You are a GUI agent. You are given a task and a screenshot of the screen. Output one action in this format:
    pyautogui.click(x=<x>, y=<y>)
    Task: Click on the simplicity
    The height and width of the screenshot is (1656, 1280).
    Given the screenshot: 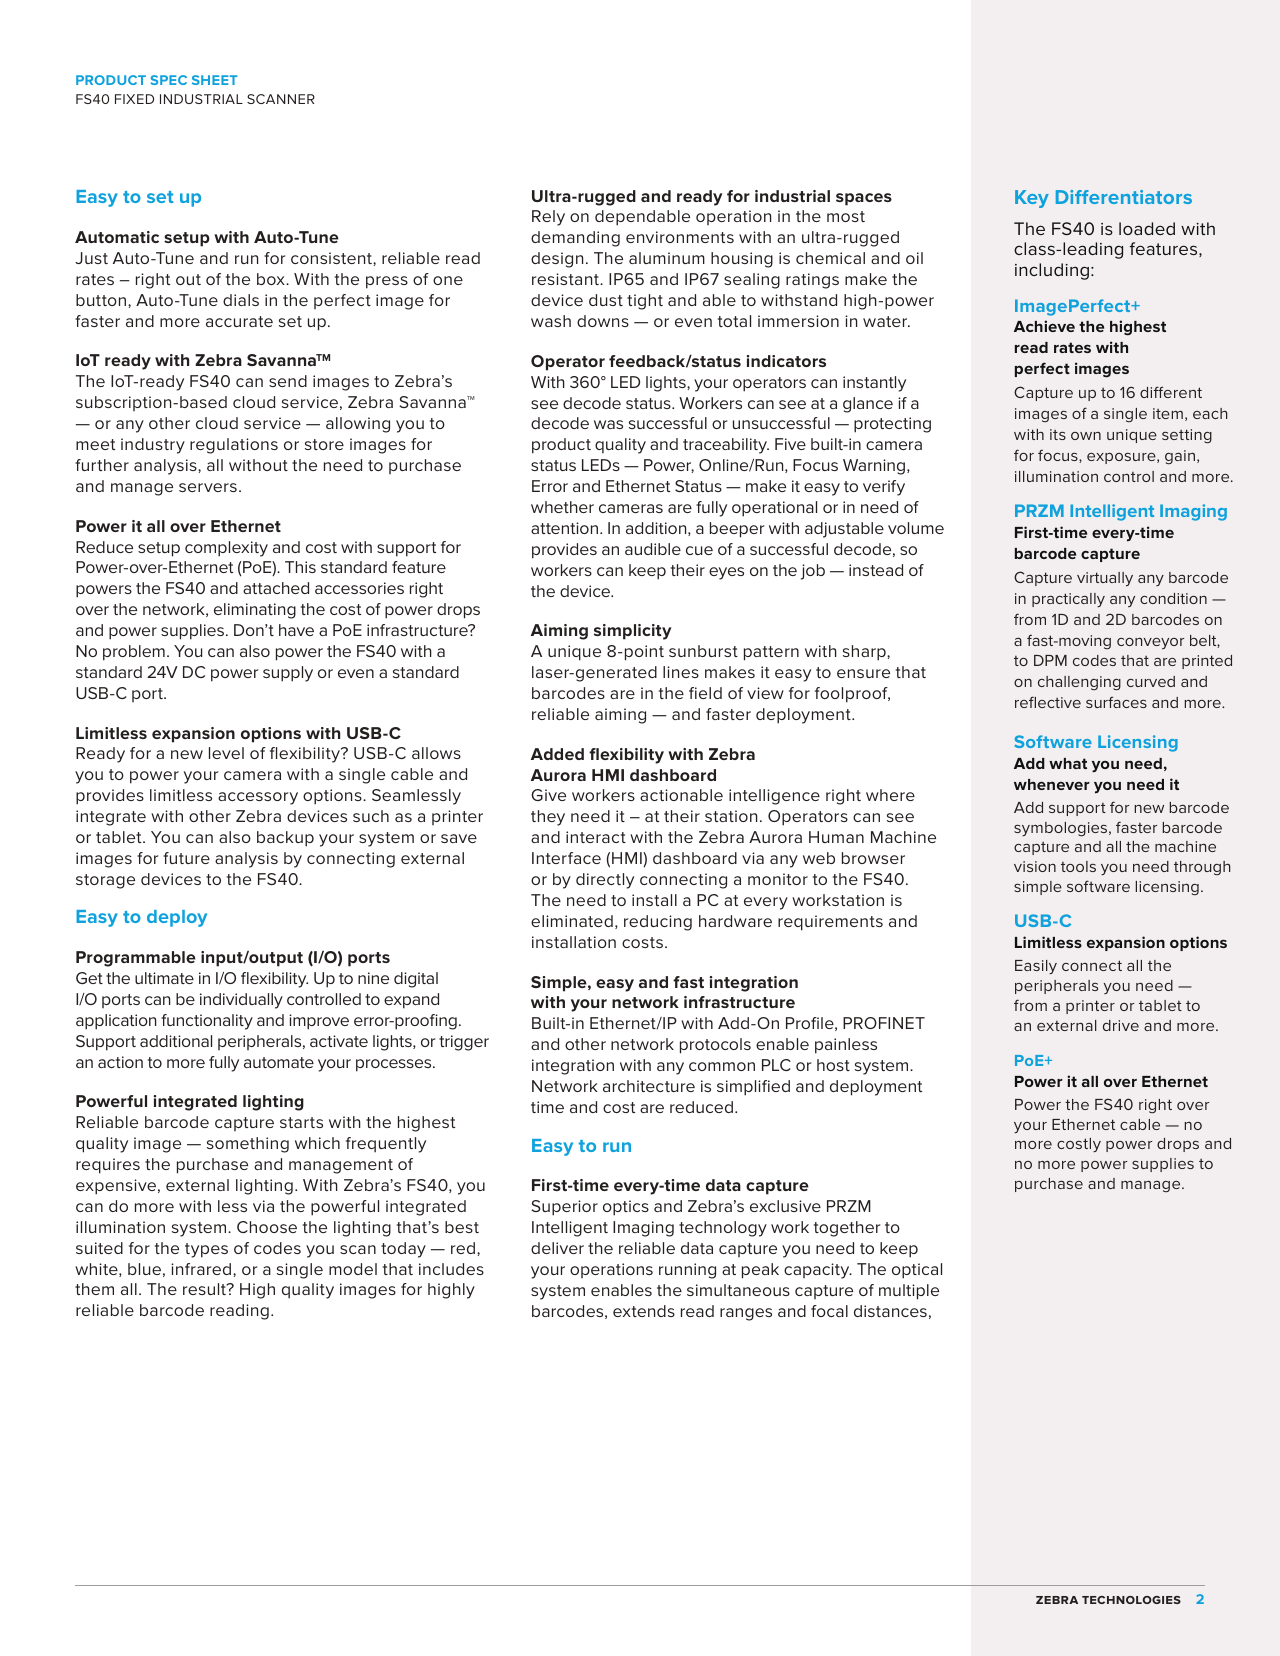 What is the action you would take?
    pyautogui.click(x=632, y=632)
